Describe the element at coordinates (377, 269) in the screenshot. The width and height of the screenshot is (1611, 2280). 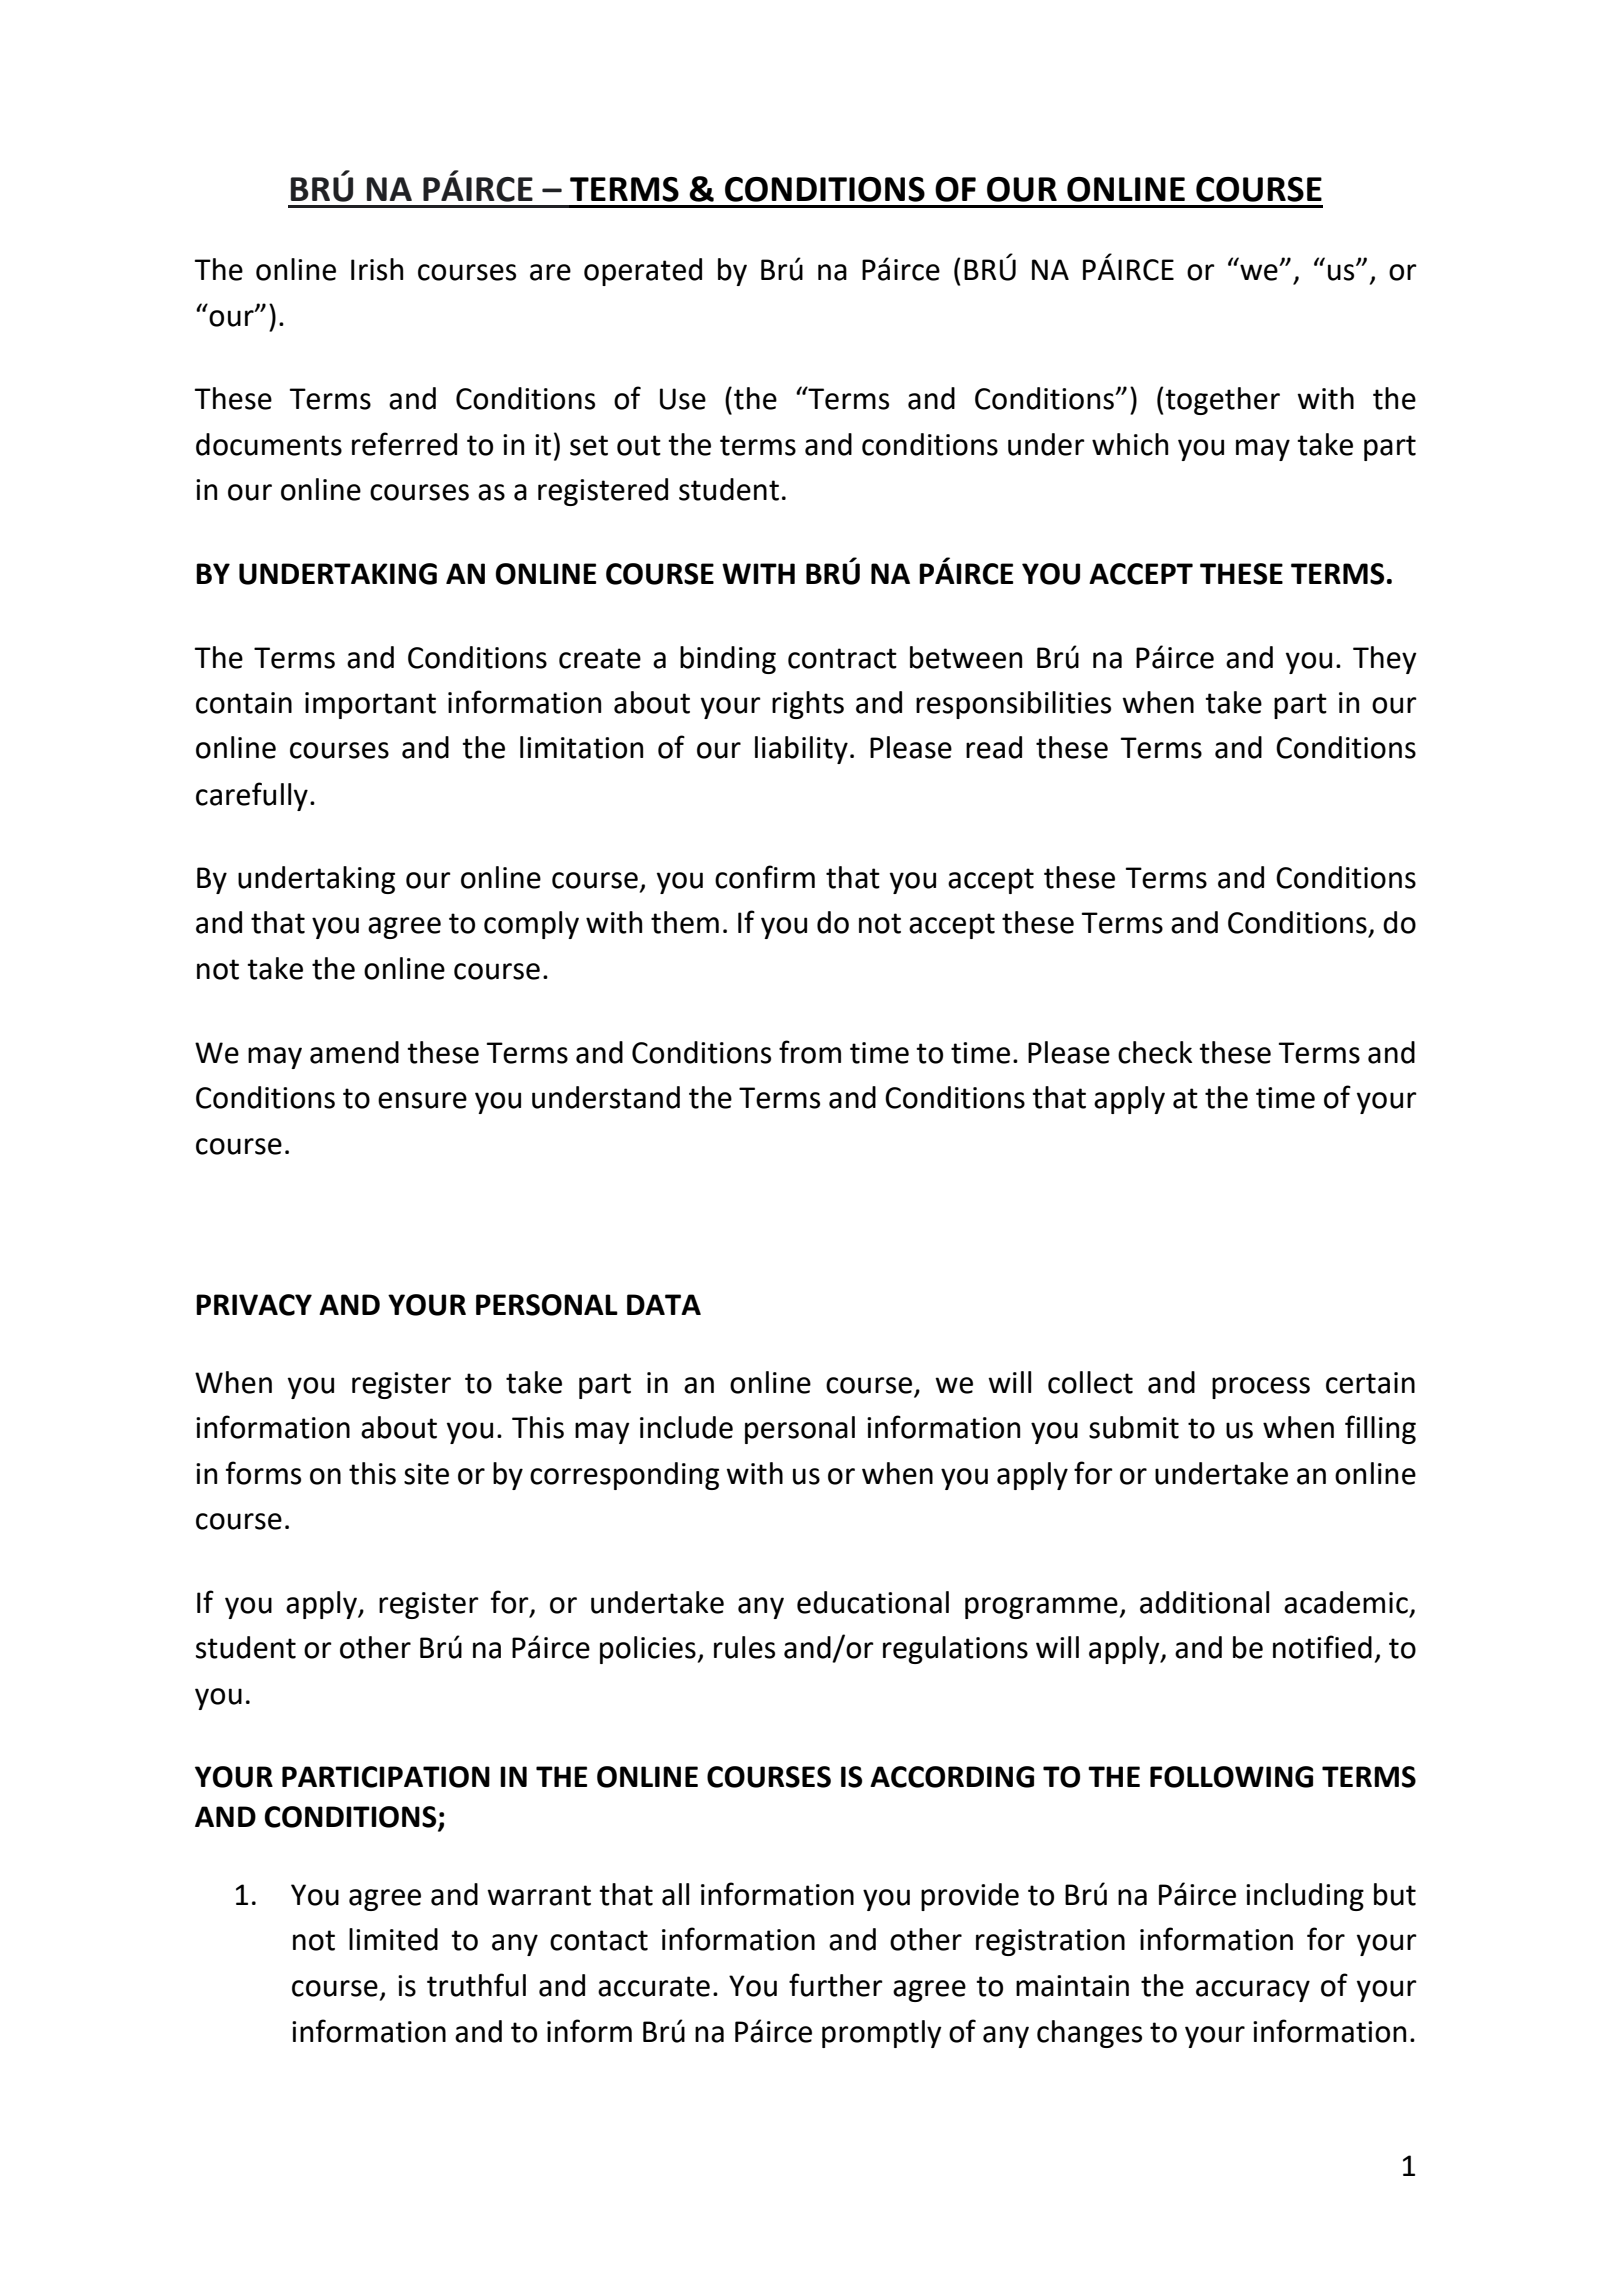
I see `Irish` at that location.
